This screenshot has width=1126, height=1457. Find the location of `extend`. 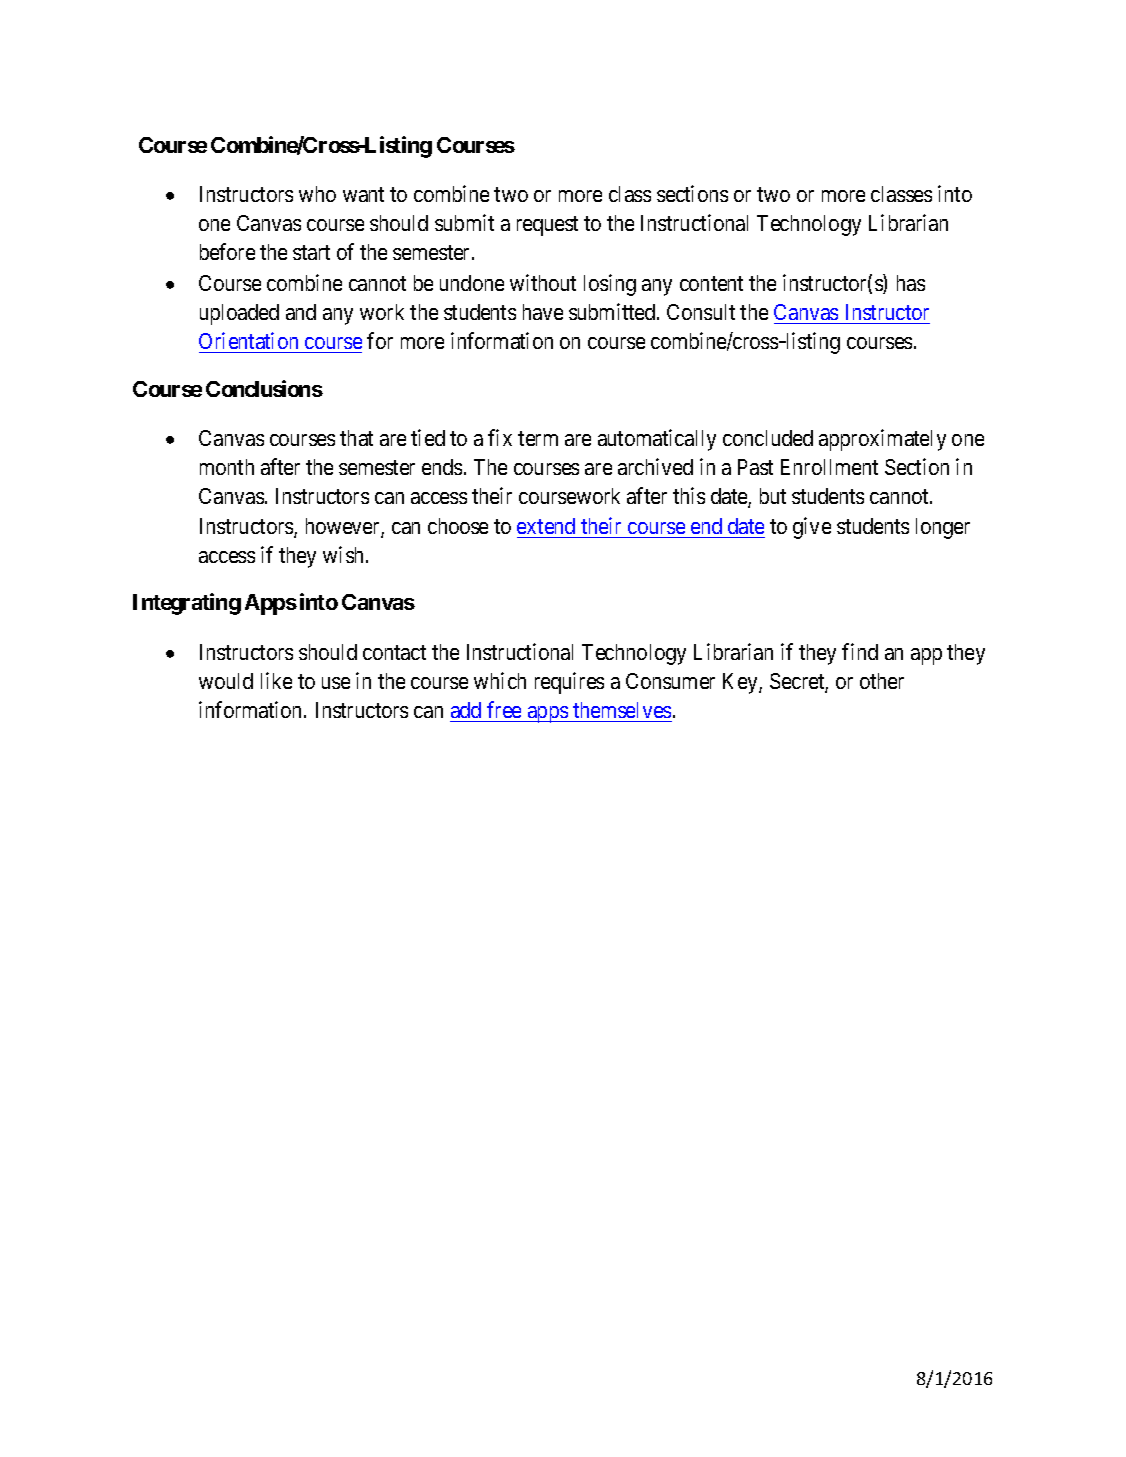

extend is located at coordinates (546, 526).
